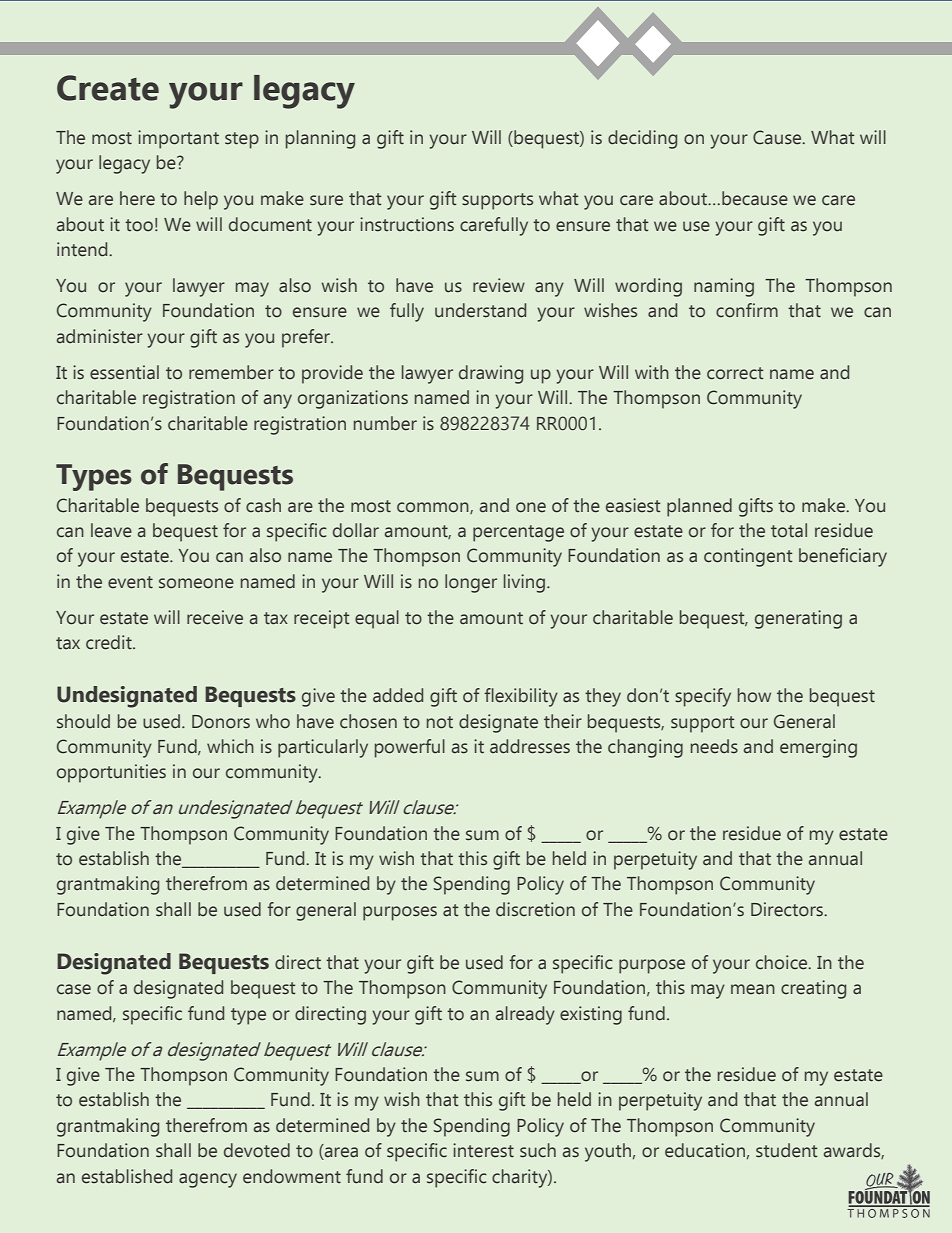 The width and height of the page is (952, 1233). Describe the element at coordinates (221, 722) in the page. I see `Donors` at that location.
